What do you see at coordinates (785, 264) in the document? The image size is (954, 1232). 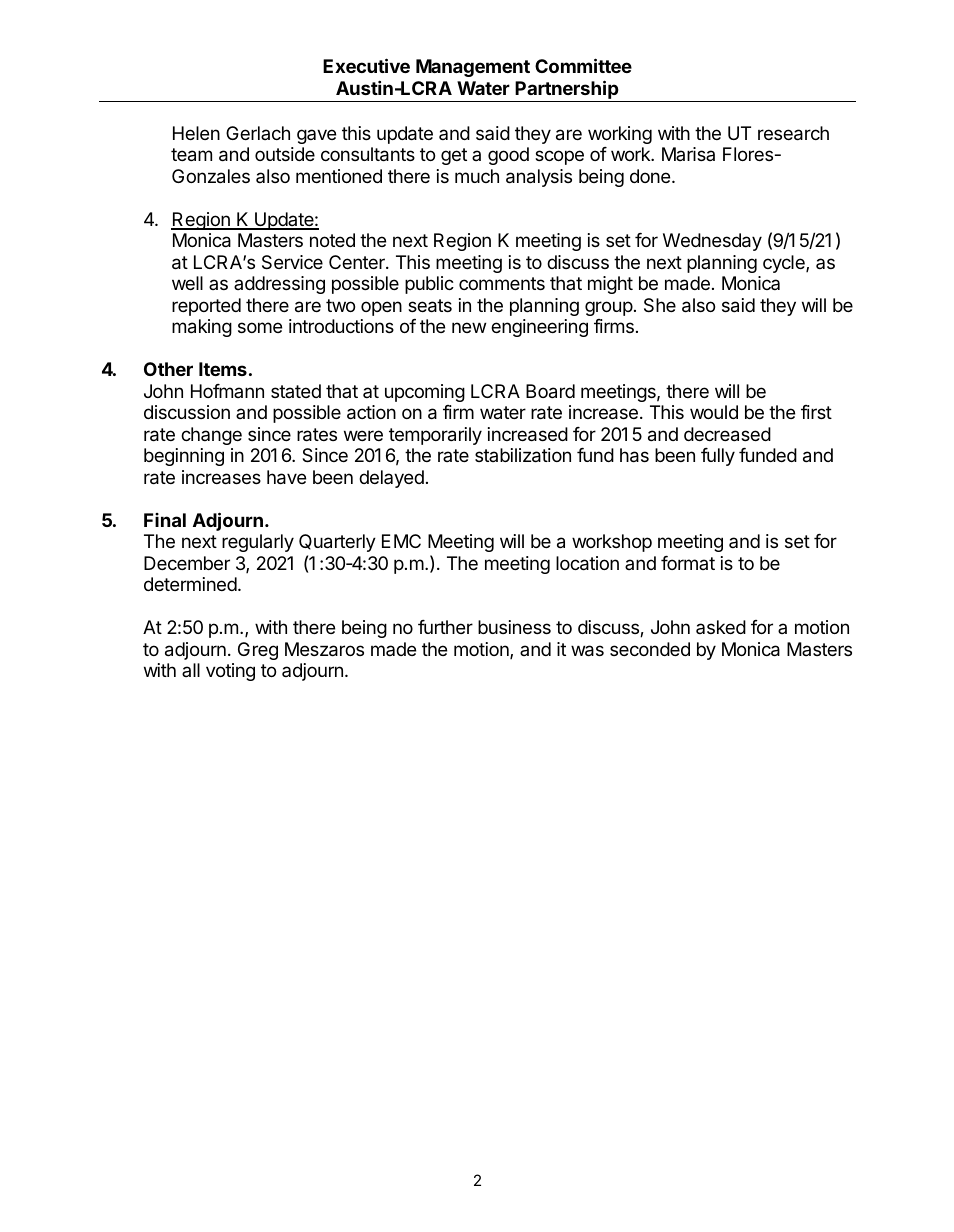 I see `cycle` at bounding box center [785, 264].
